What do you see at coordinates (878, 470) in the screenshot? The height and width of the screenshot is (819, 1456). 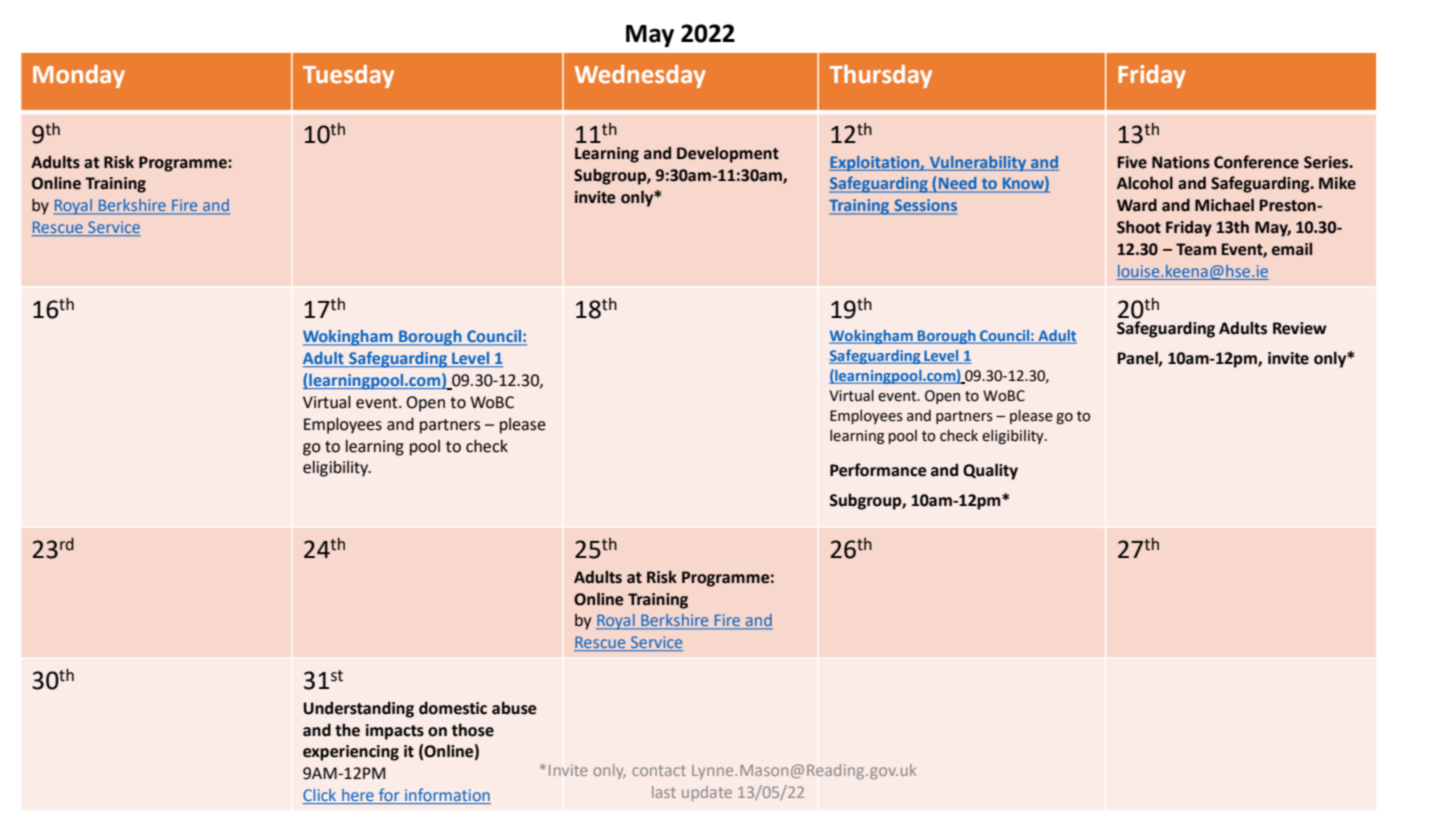 I see `Performance` at bounding box center [878, 470].
